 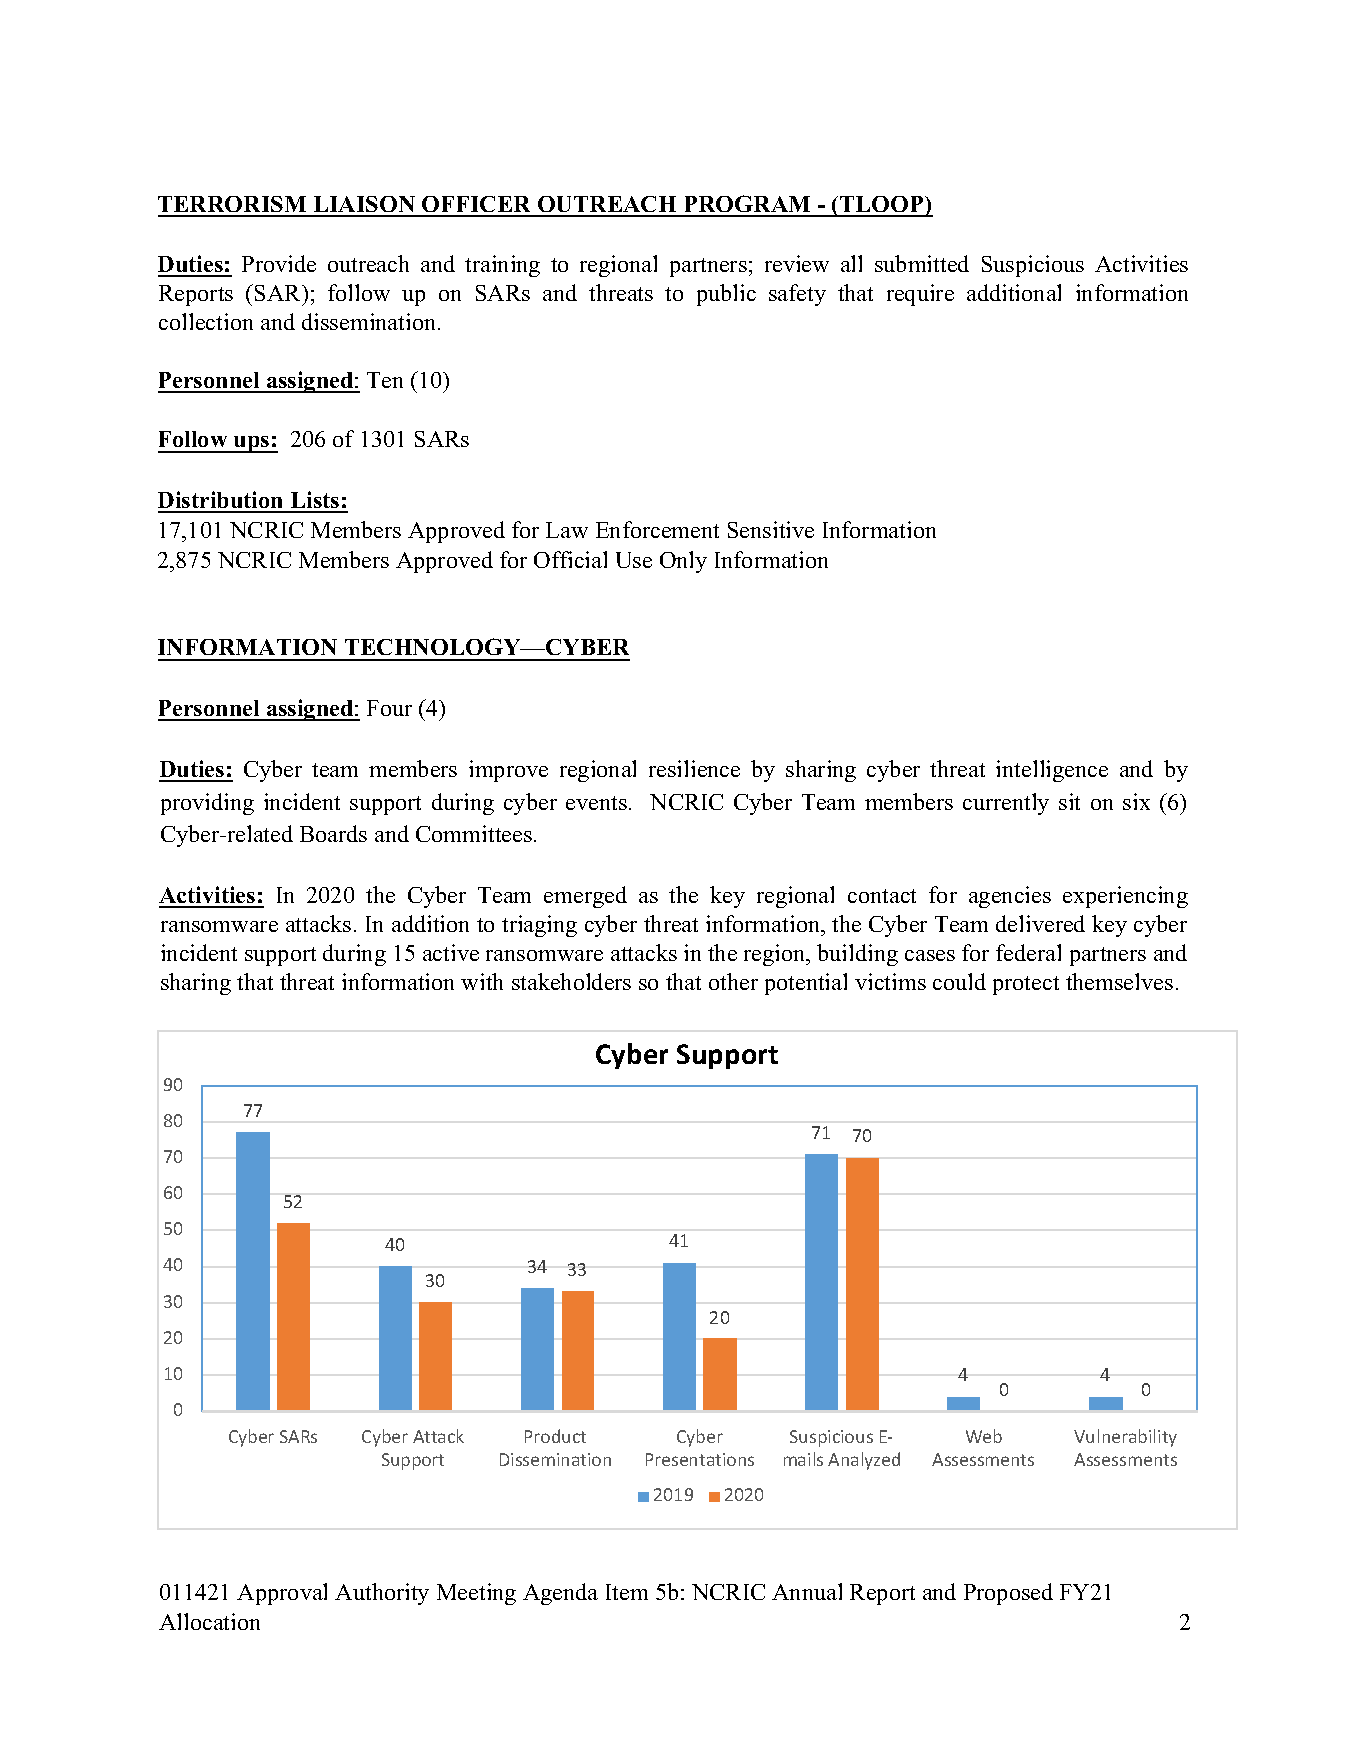 I want to click on protect, so click(x=1026, y=985).
